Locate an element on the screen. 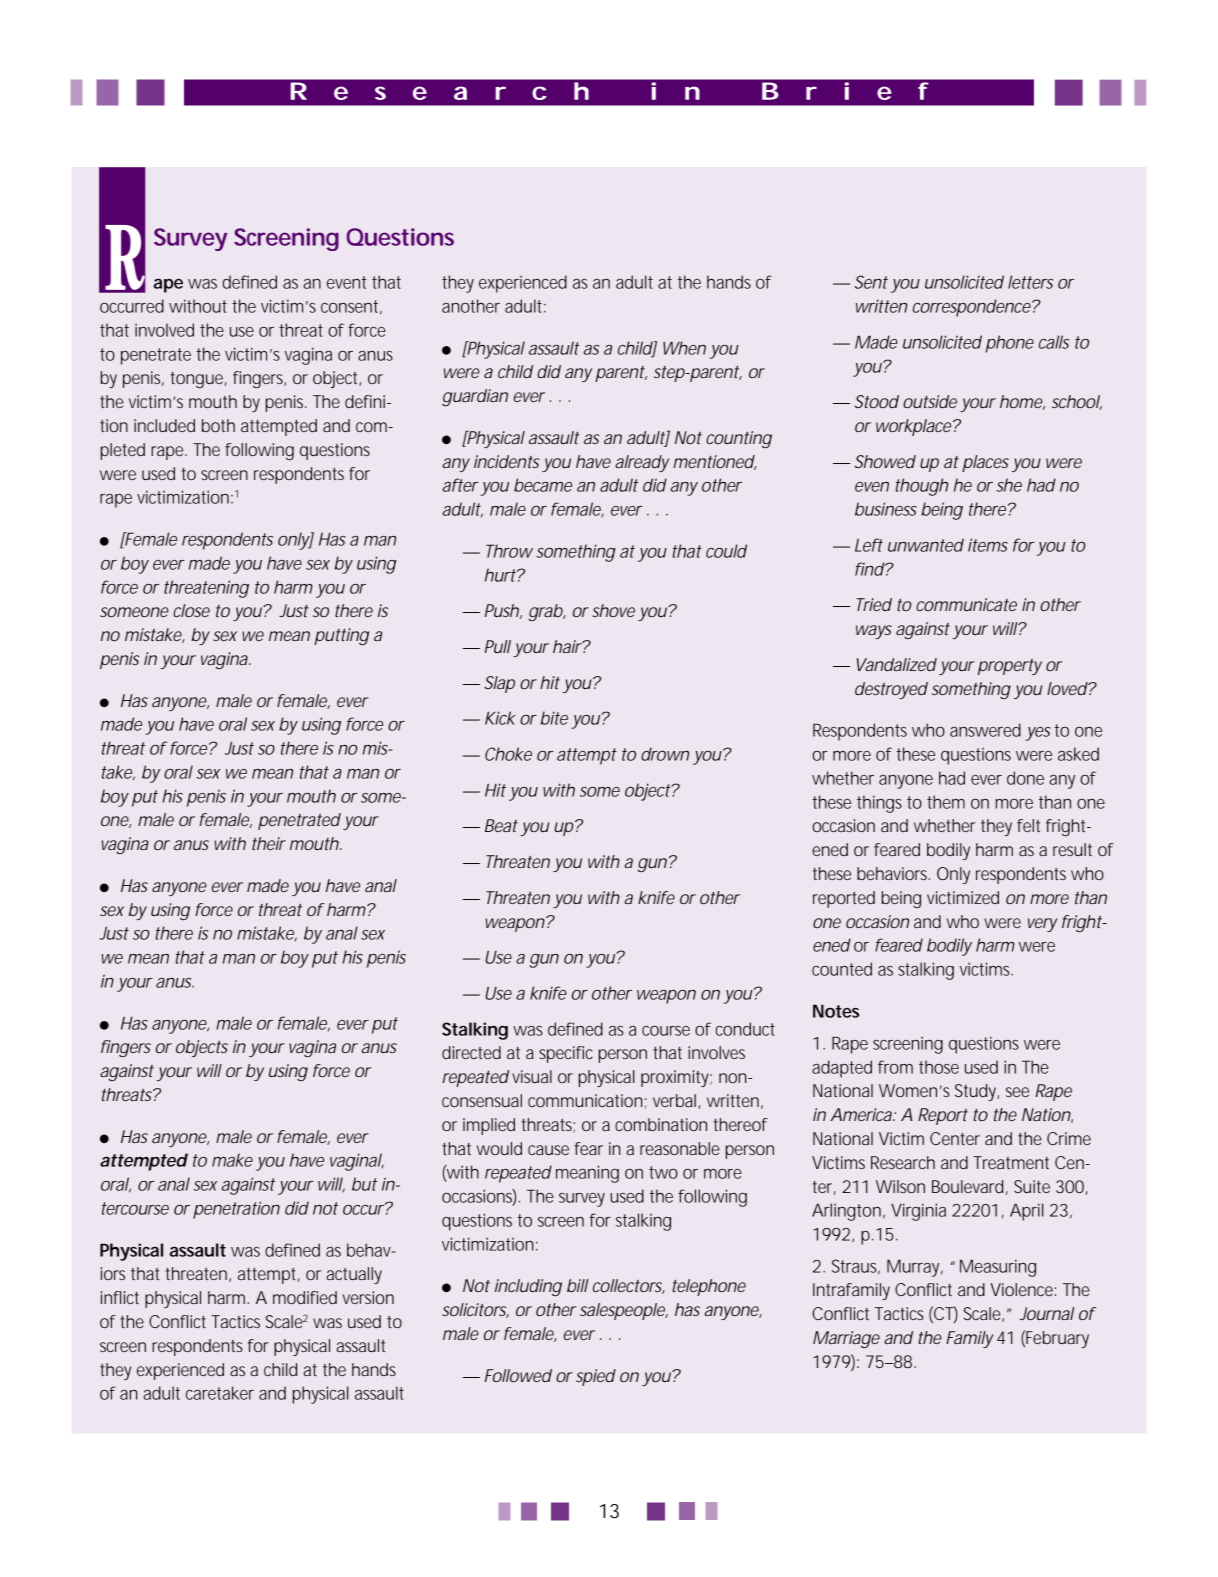 The width and height of the screenshot is (1218, 1577). correspondence is located at coordinates (972, 308).
